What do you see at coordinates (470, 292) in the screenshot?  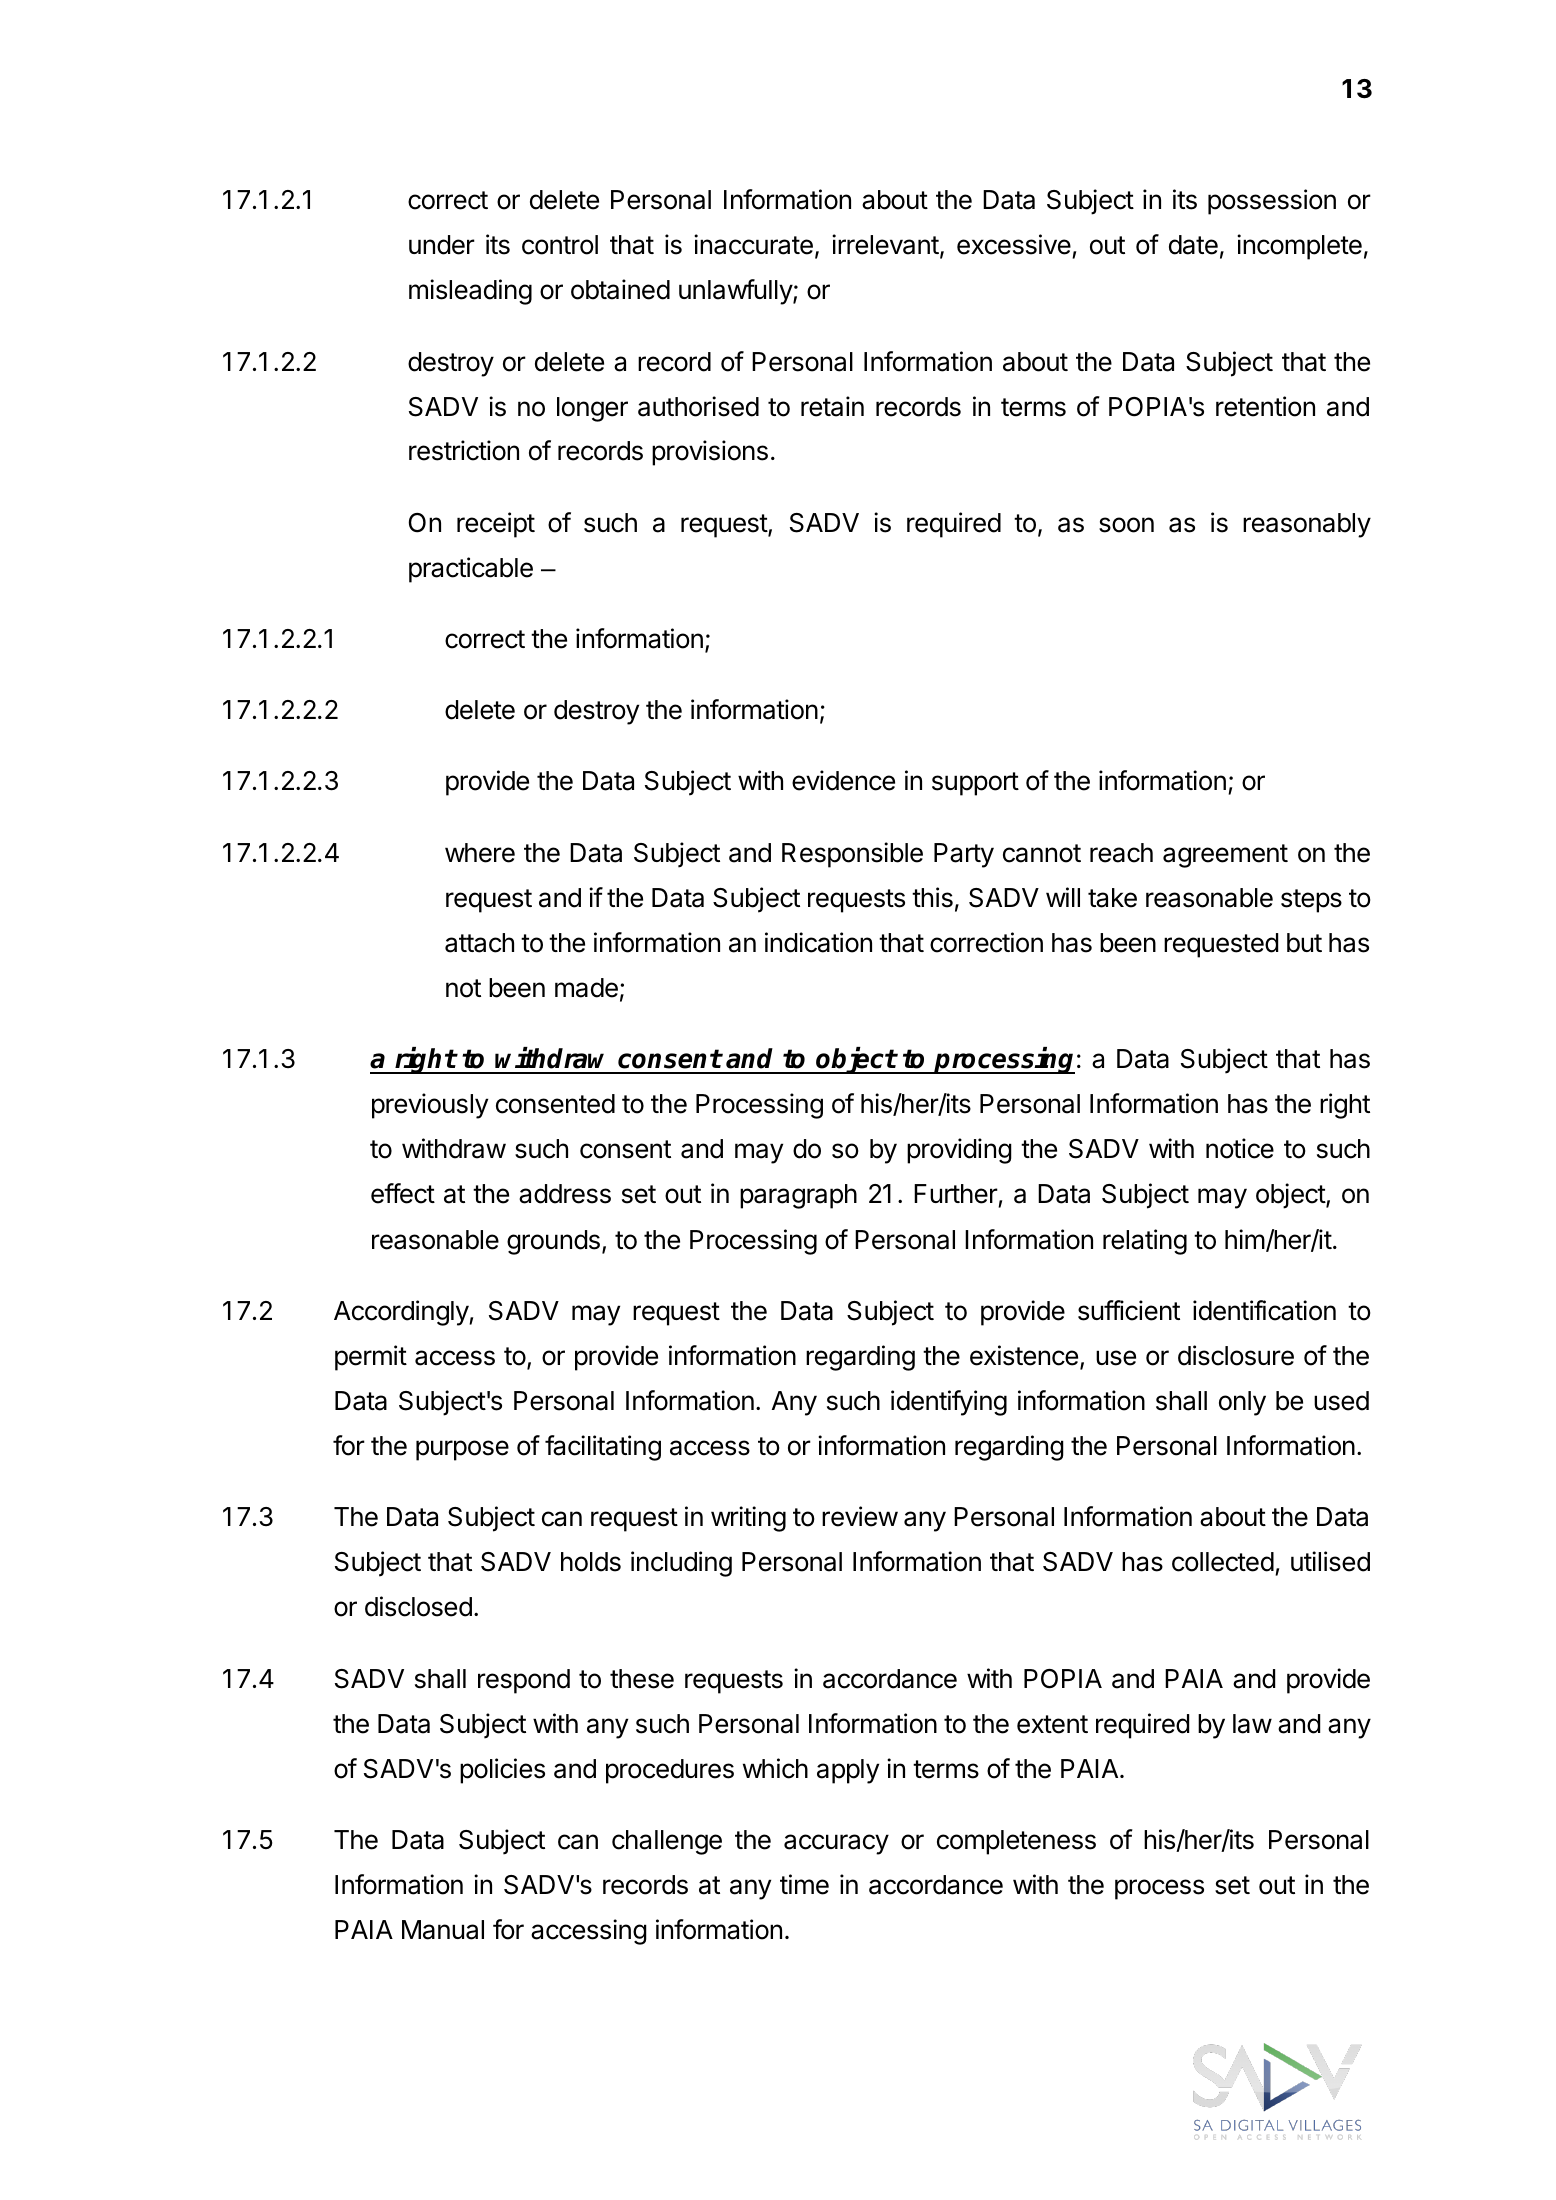 I see `misleading` at bounding box center [470, 292].
